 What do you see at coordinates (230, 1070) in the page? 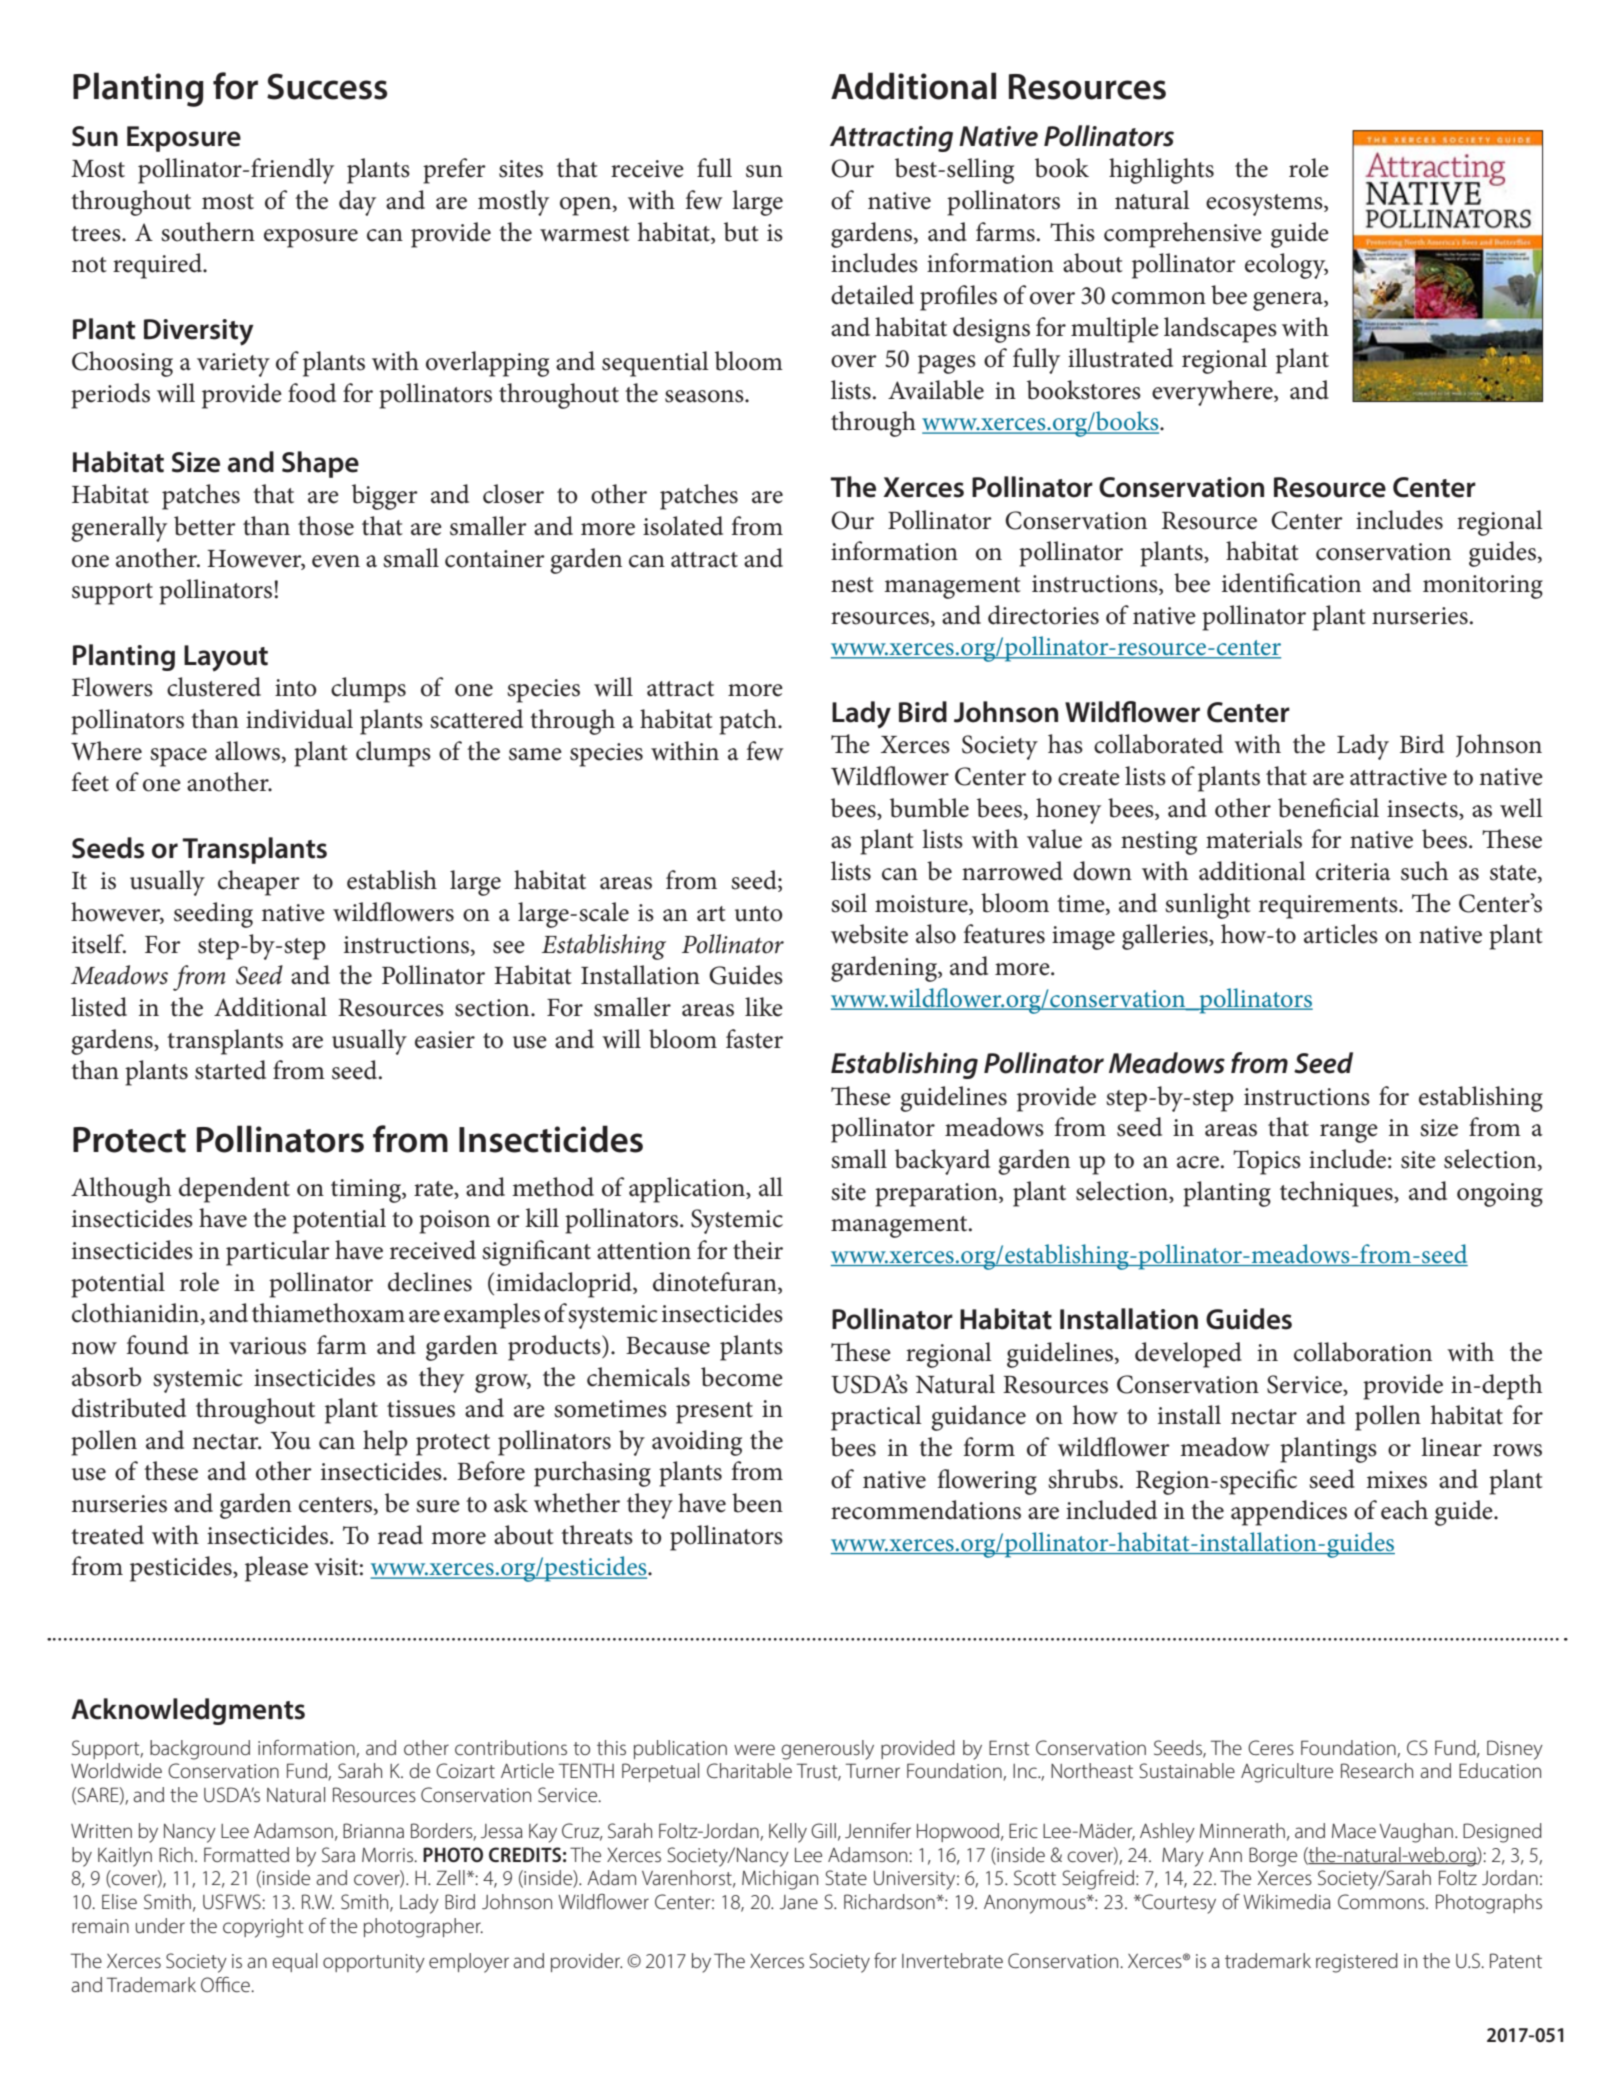
I see `started` at bounding box center [230, 1070].
